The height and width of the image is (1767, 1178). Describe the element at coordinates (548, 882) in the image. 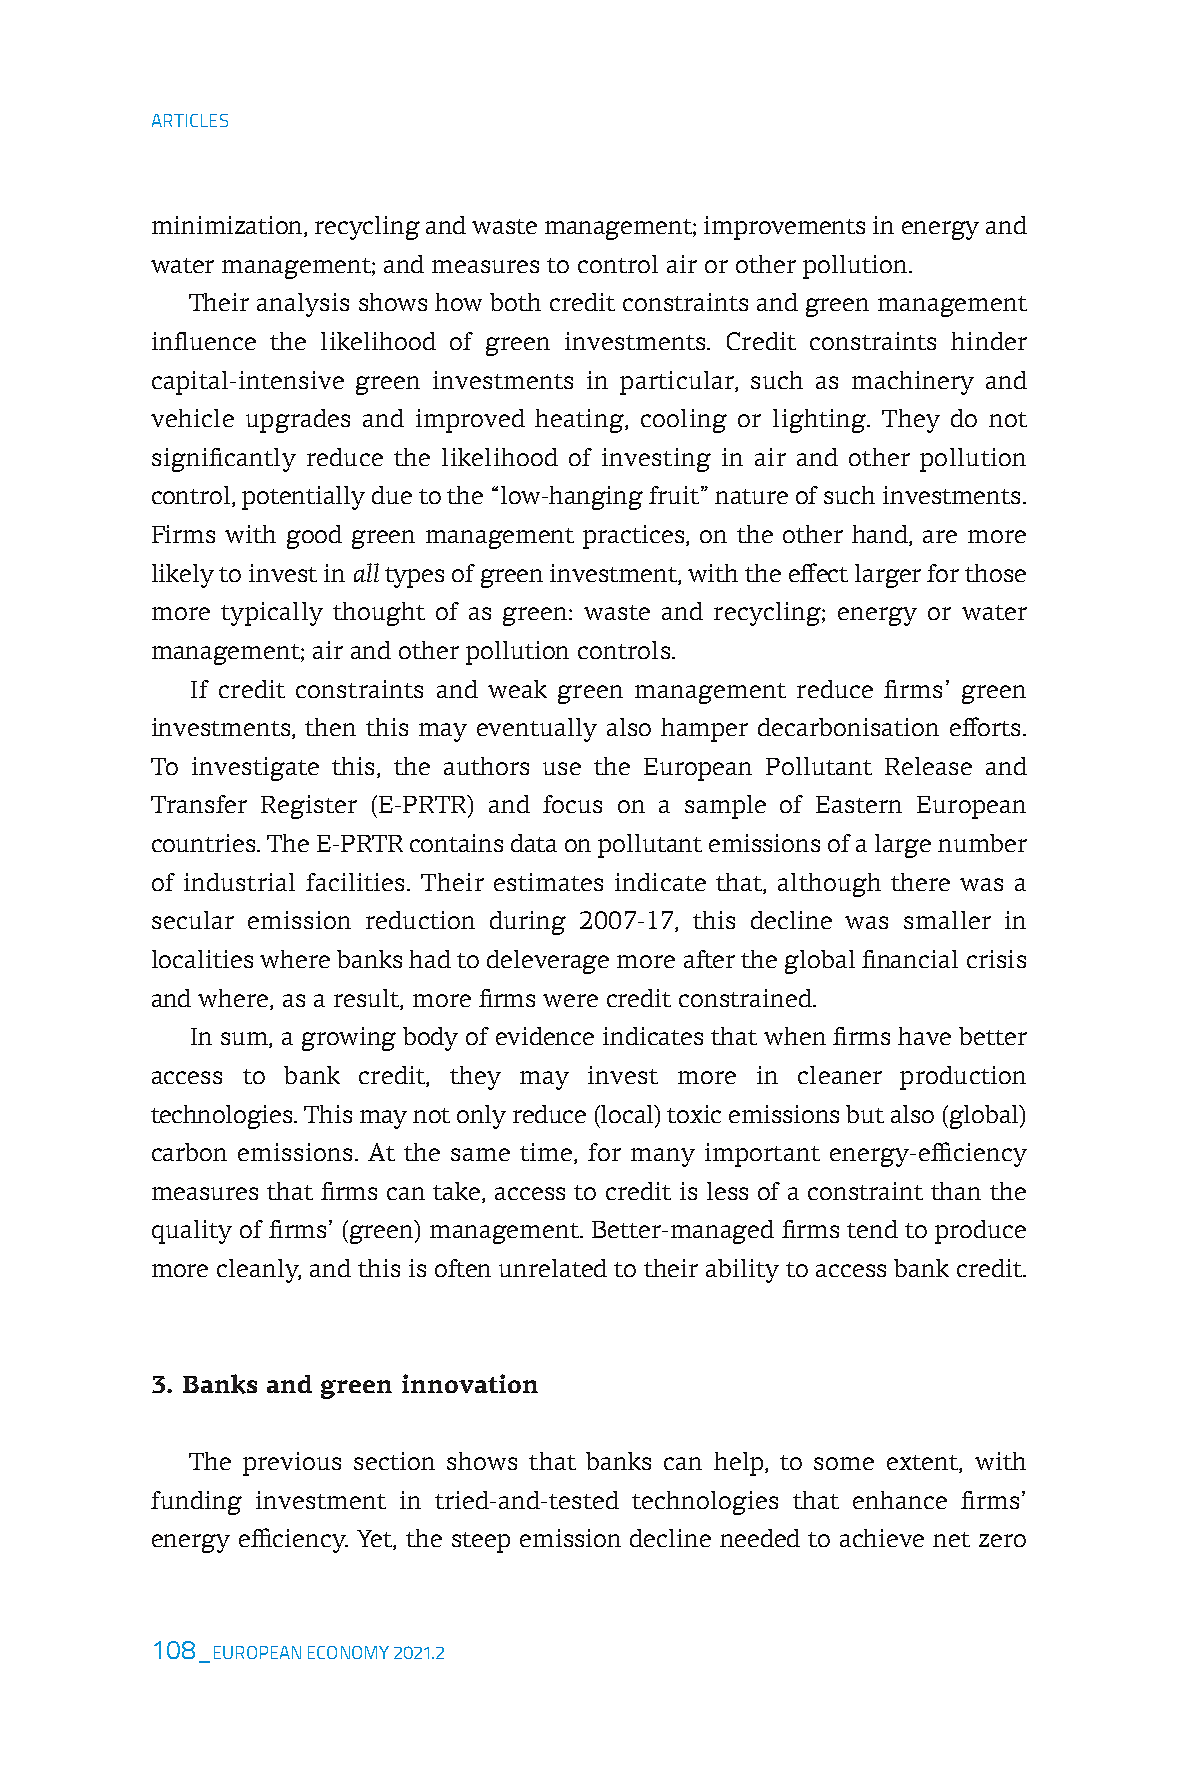

I see `estimates` at that location.
